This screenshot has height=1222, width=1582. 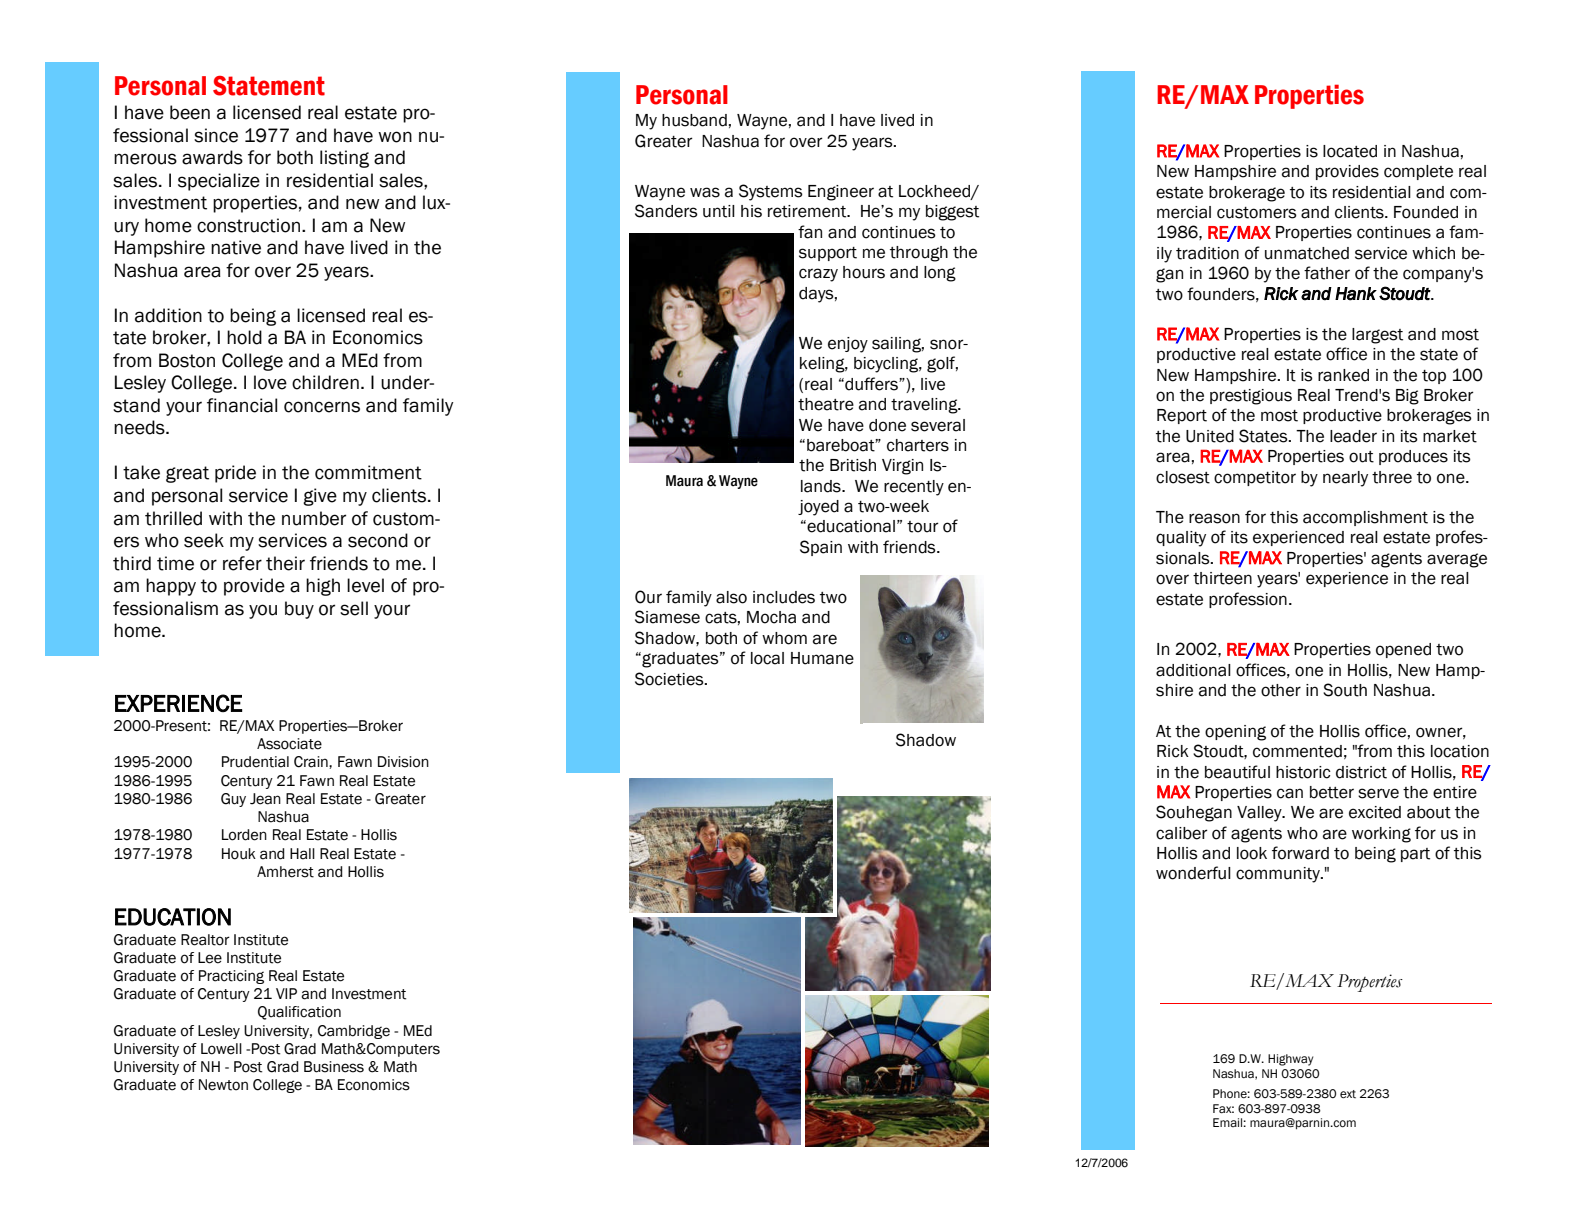 What do you see at coordinates (354, 1032) in the screenshot?
I see `Cambridge` at bounding box center [354, 1032].
